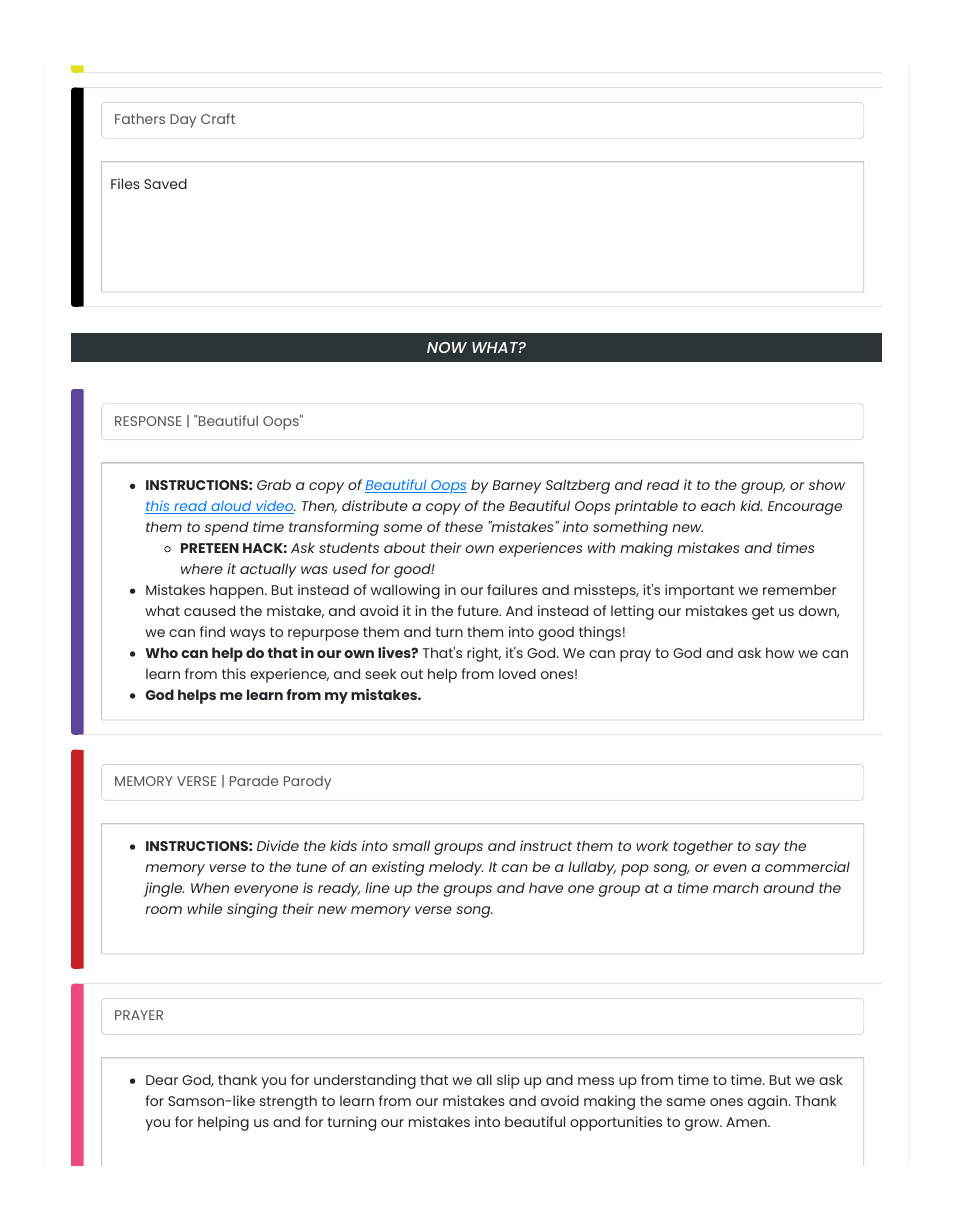 The image size is (953, 1232). What do you see at coordinates (212, 631) in the screenshot?
I see `find` at bounding box center [212, 631].
